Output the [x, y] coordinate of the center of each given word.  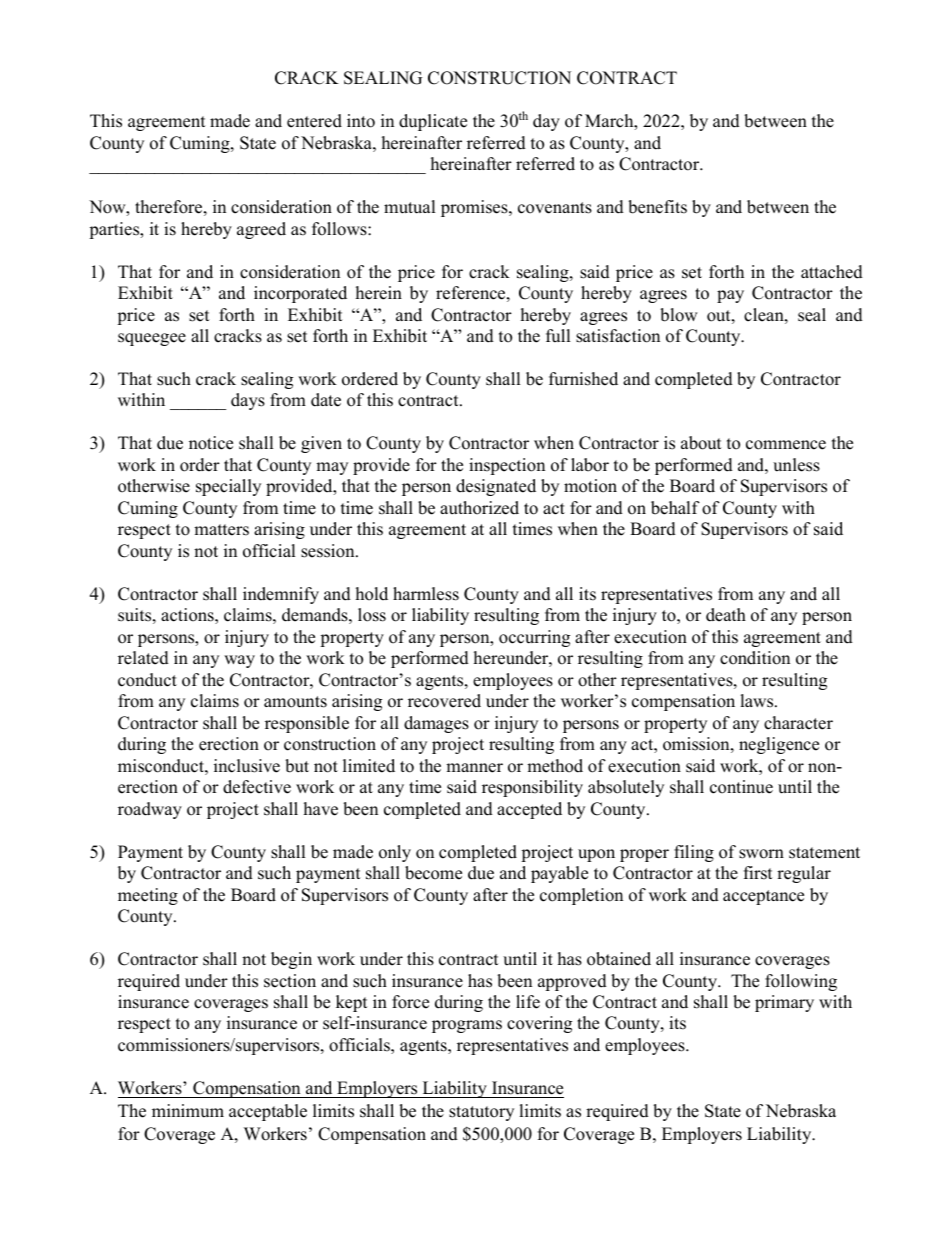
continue [741, 787]
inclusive [247, 766]
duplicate [433, 122]
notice [211, 443]
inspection [507, 466]
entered [314, 121]
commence [786, 445]
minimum [188, 1111]
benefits [657, 207]
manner [474, 768]
